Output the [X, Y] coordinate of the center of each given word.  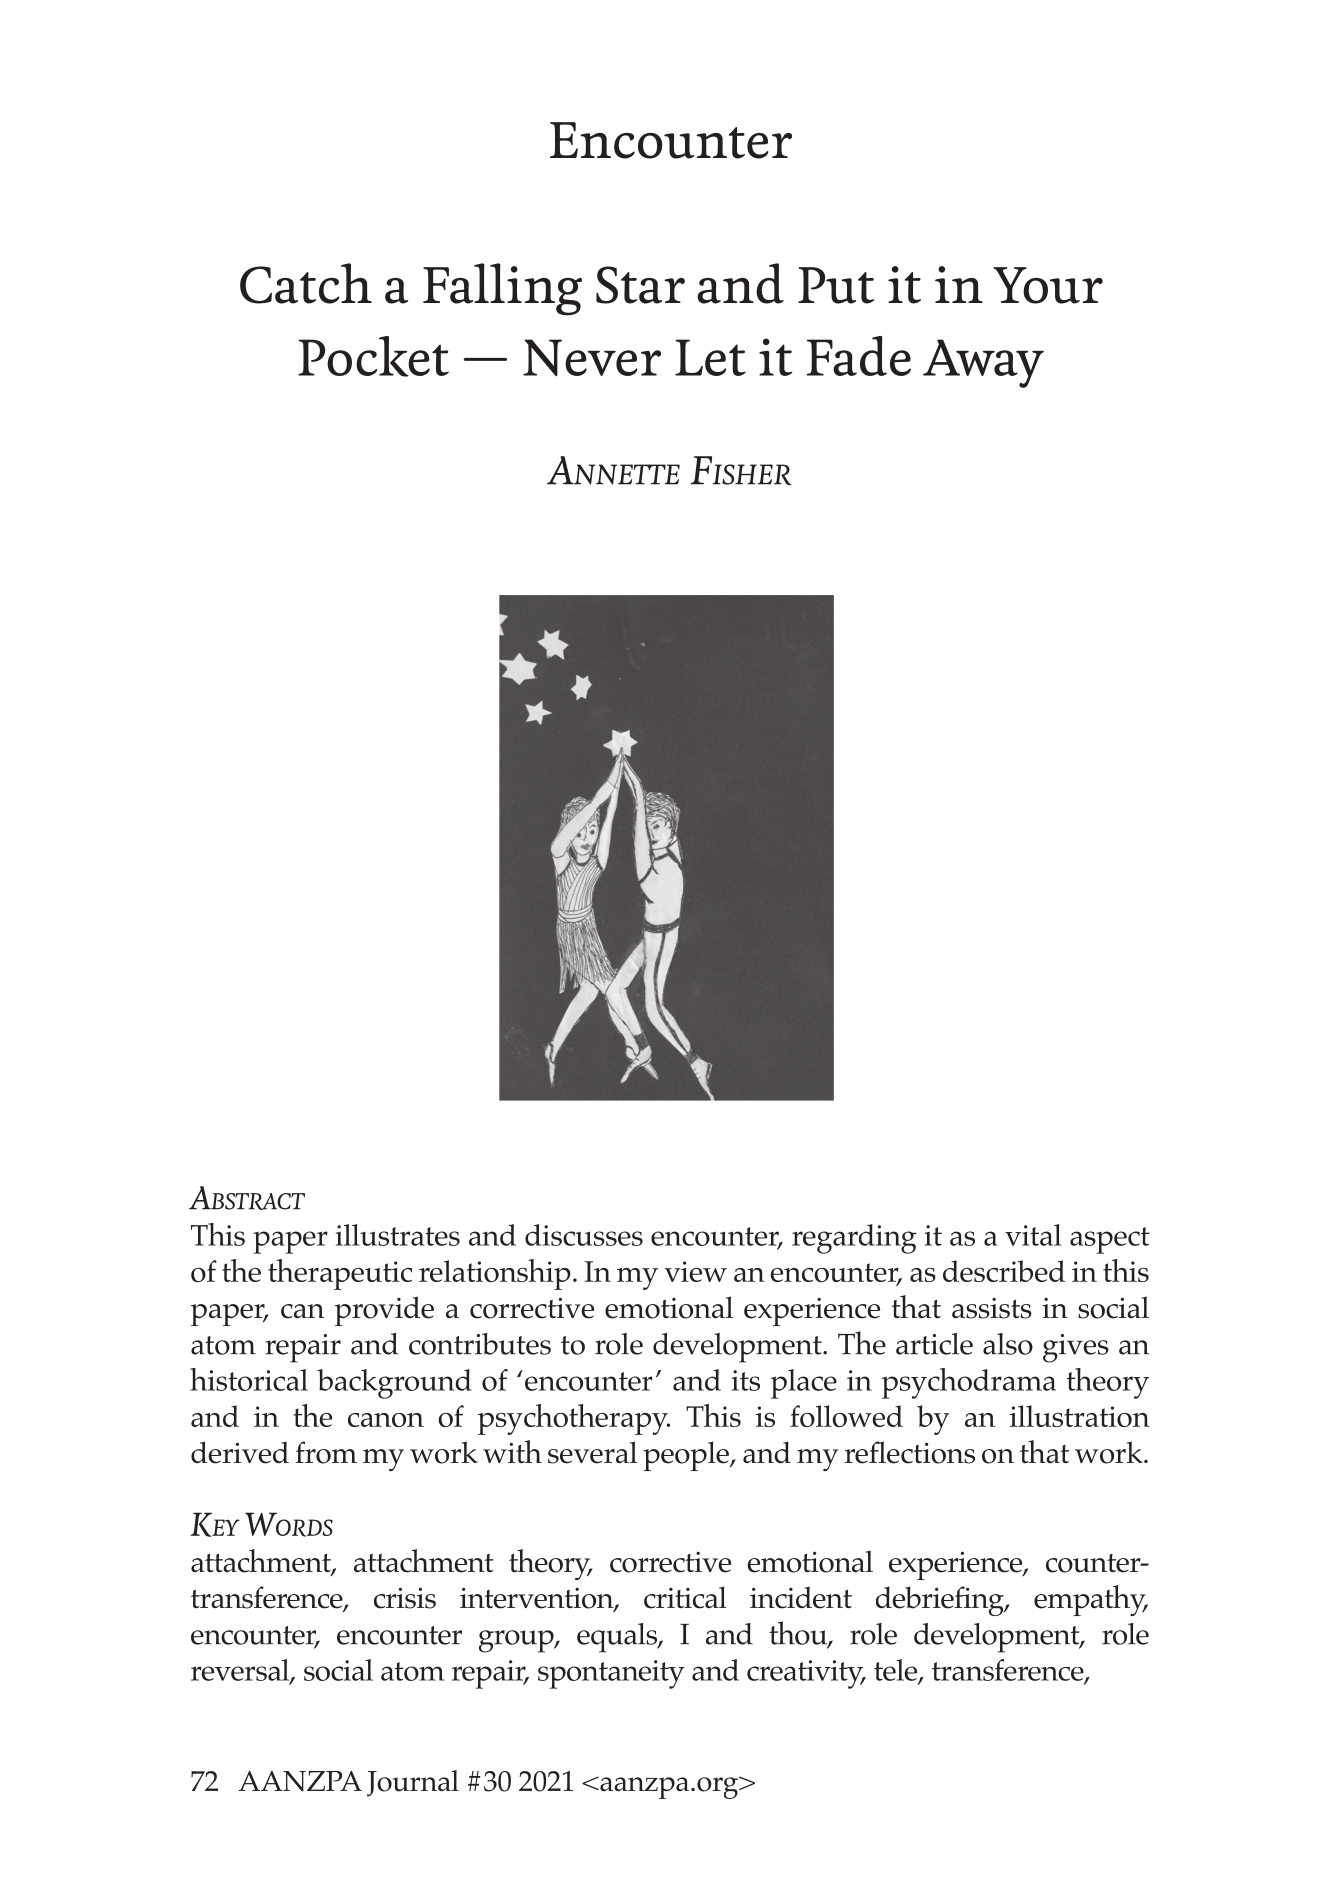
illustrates [398, 1235]
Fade [858, 356]
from [326, 1452]
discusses [584, 1235]
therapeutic [340, 1274]
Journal [413, 1783]
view [695, 1271]
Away [983, 363]
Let [710, 357]
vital [1033, 1235]
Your [1048, 285]
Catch [306, 283]
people [687, 1456]
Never [592, 357]
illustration [1080, 1416]
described [1004, 1271]
